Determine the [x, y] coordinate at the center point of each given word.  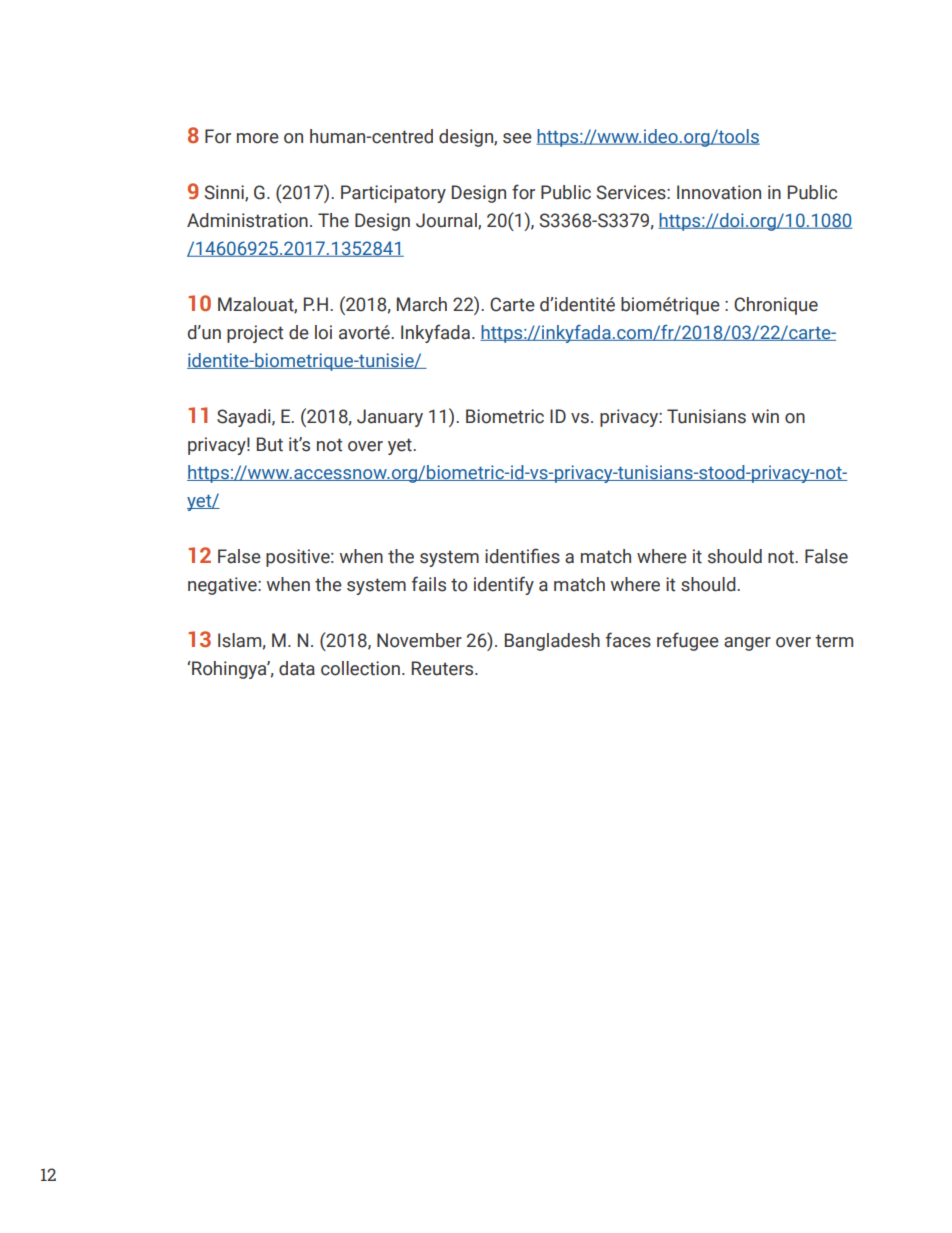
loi [323, 332]
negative [223, 586]
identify [504, 585]
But [270, 444]
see [517, 138]
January [390, 418]
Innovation [719, 192]
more [258, 138]
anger [747, 644]
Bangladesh [552, 642]
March [422, 304]
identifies [522, 556]
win [765, 416]
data [297, 668]
